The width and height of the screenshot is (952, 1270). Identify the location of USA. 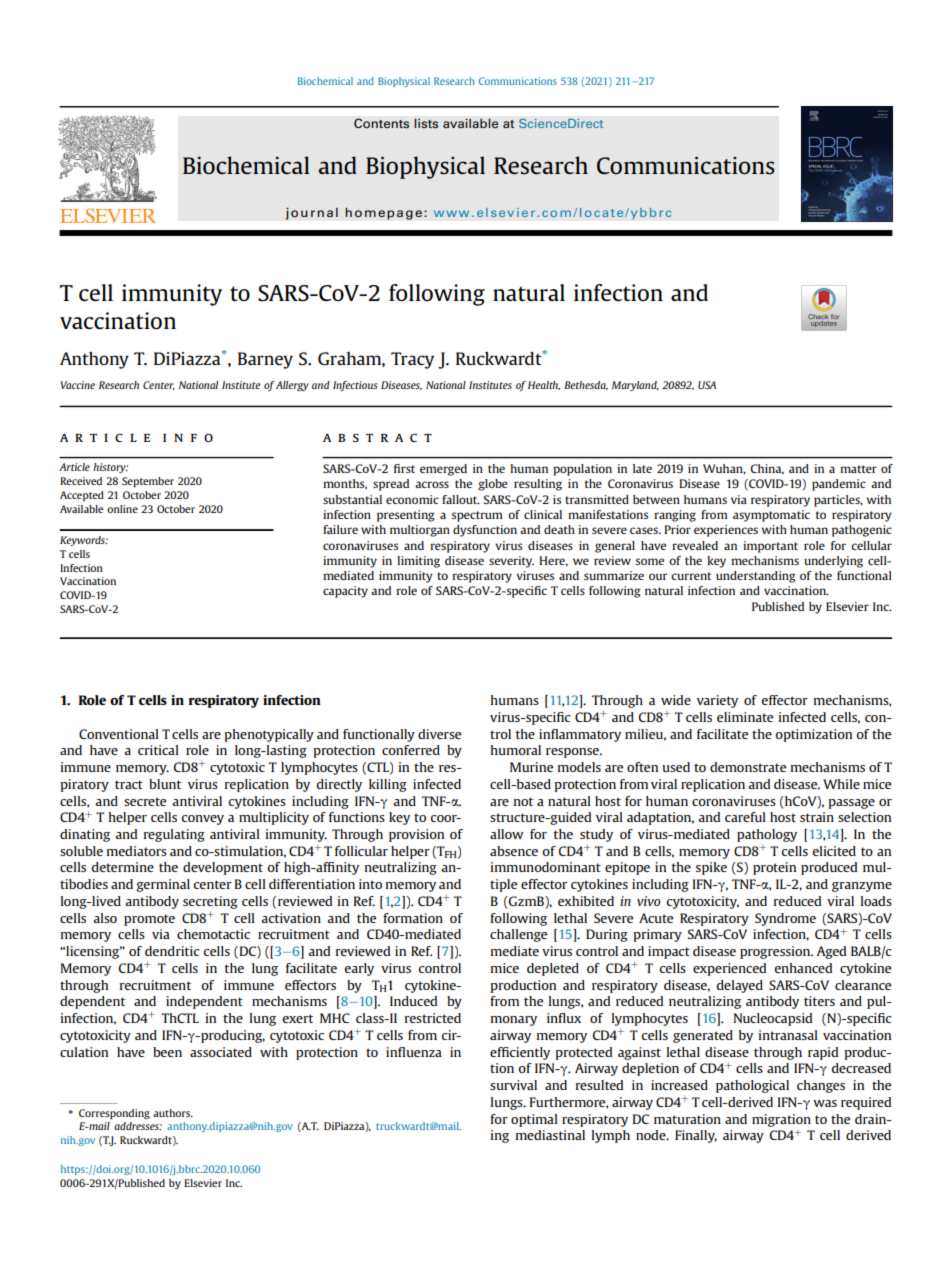
(707, 385).
